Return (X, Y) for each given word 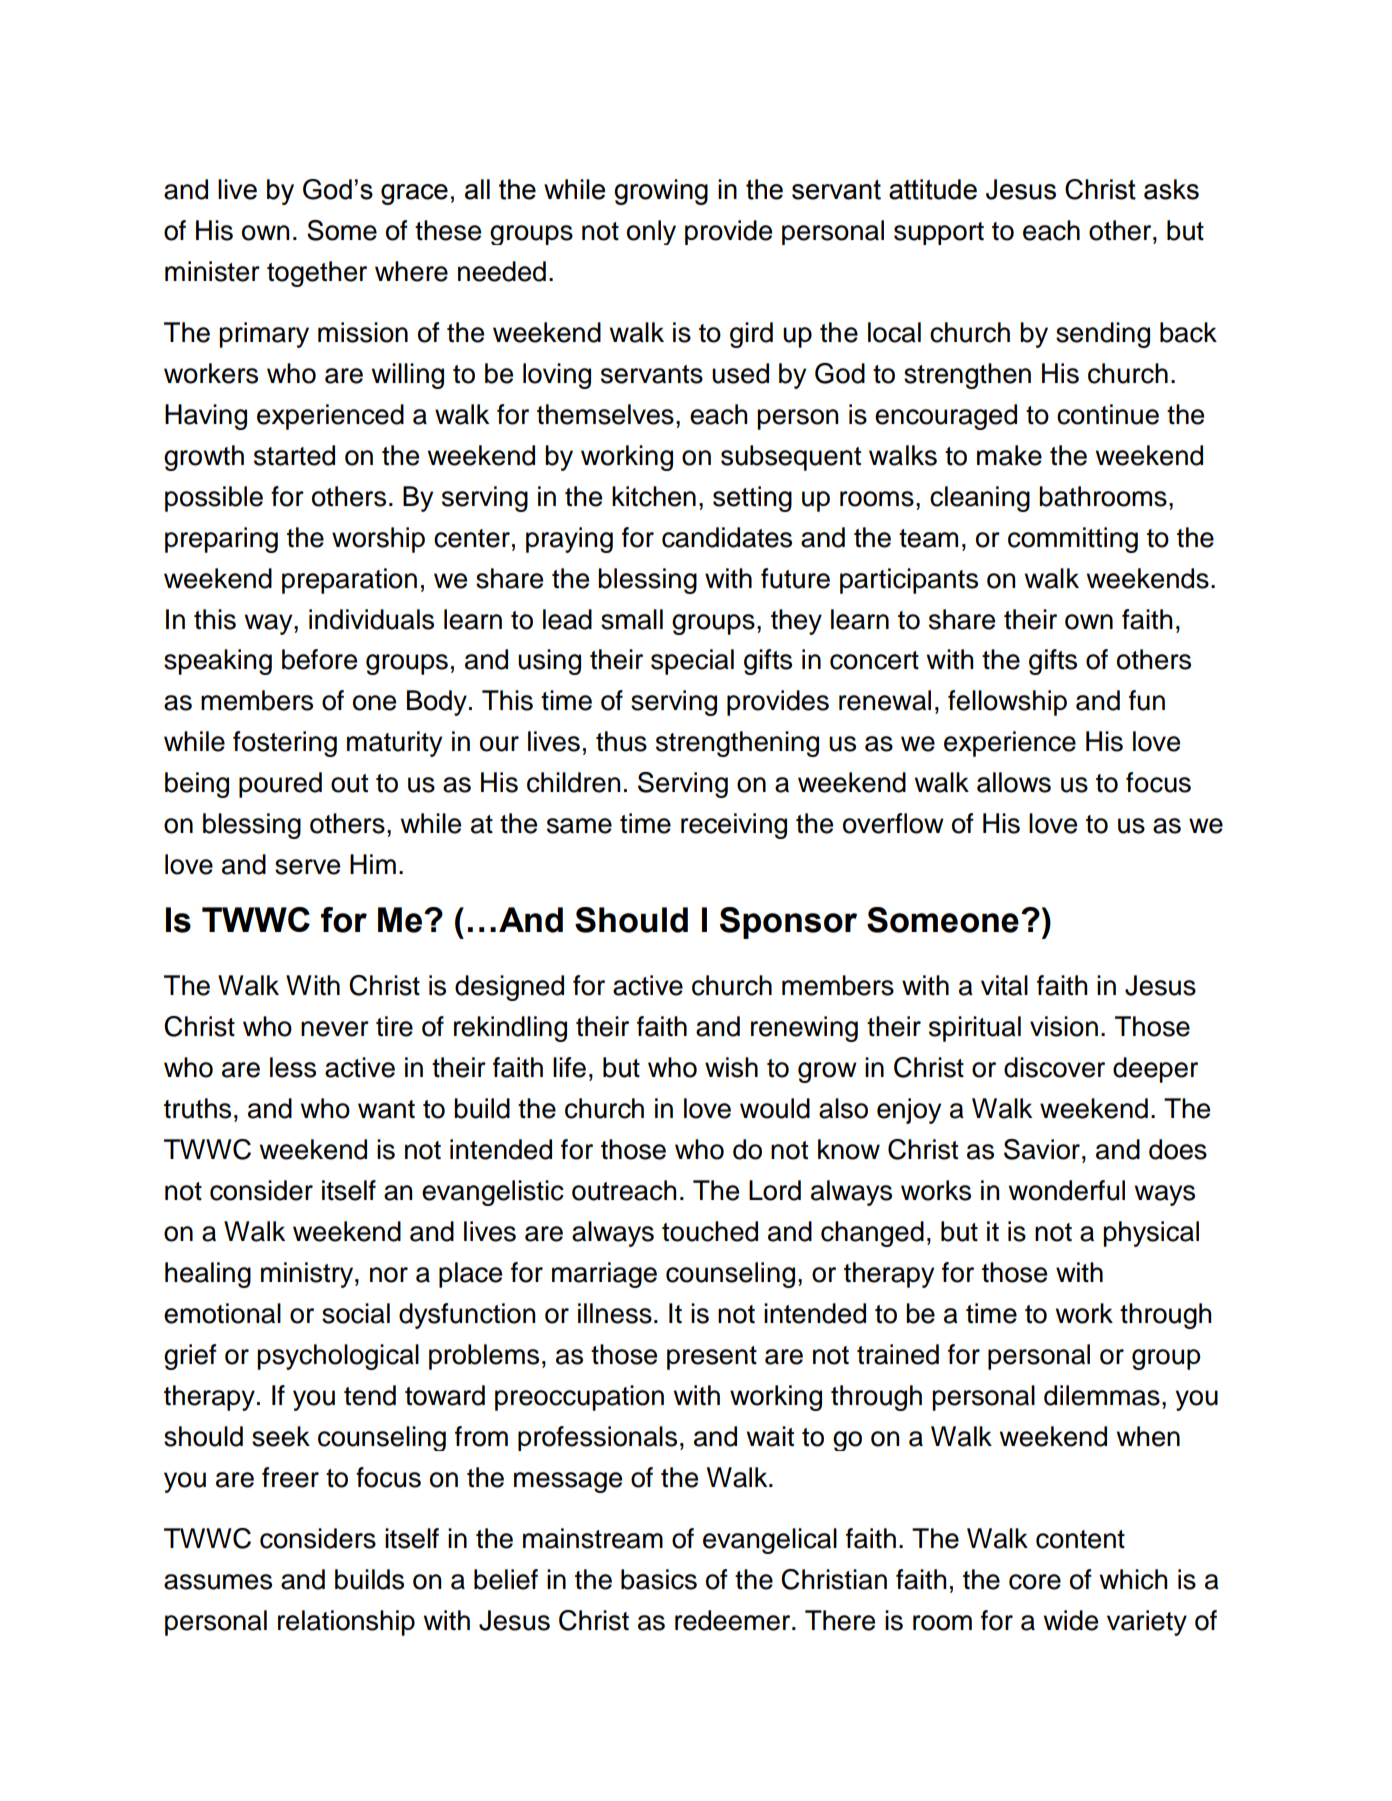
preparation (349, 581)
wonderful (1067, 1190)
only (651, 232)
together (317, 274)
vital (1004, 985)
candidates (727, 537)
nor (389, 1275)
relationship (346, 1623)
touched (710, 1231)
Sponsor (788, 923)
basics (659, 1579)
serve (307, 867)
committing (1073, 540)
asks (1171, 189)
